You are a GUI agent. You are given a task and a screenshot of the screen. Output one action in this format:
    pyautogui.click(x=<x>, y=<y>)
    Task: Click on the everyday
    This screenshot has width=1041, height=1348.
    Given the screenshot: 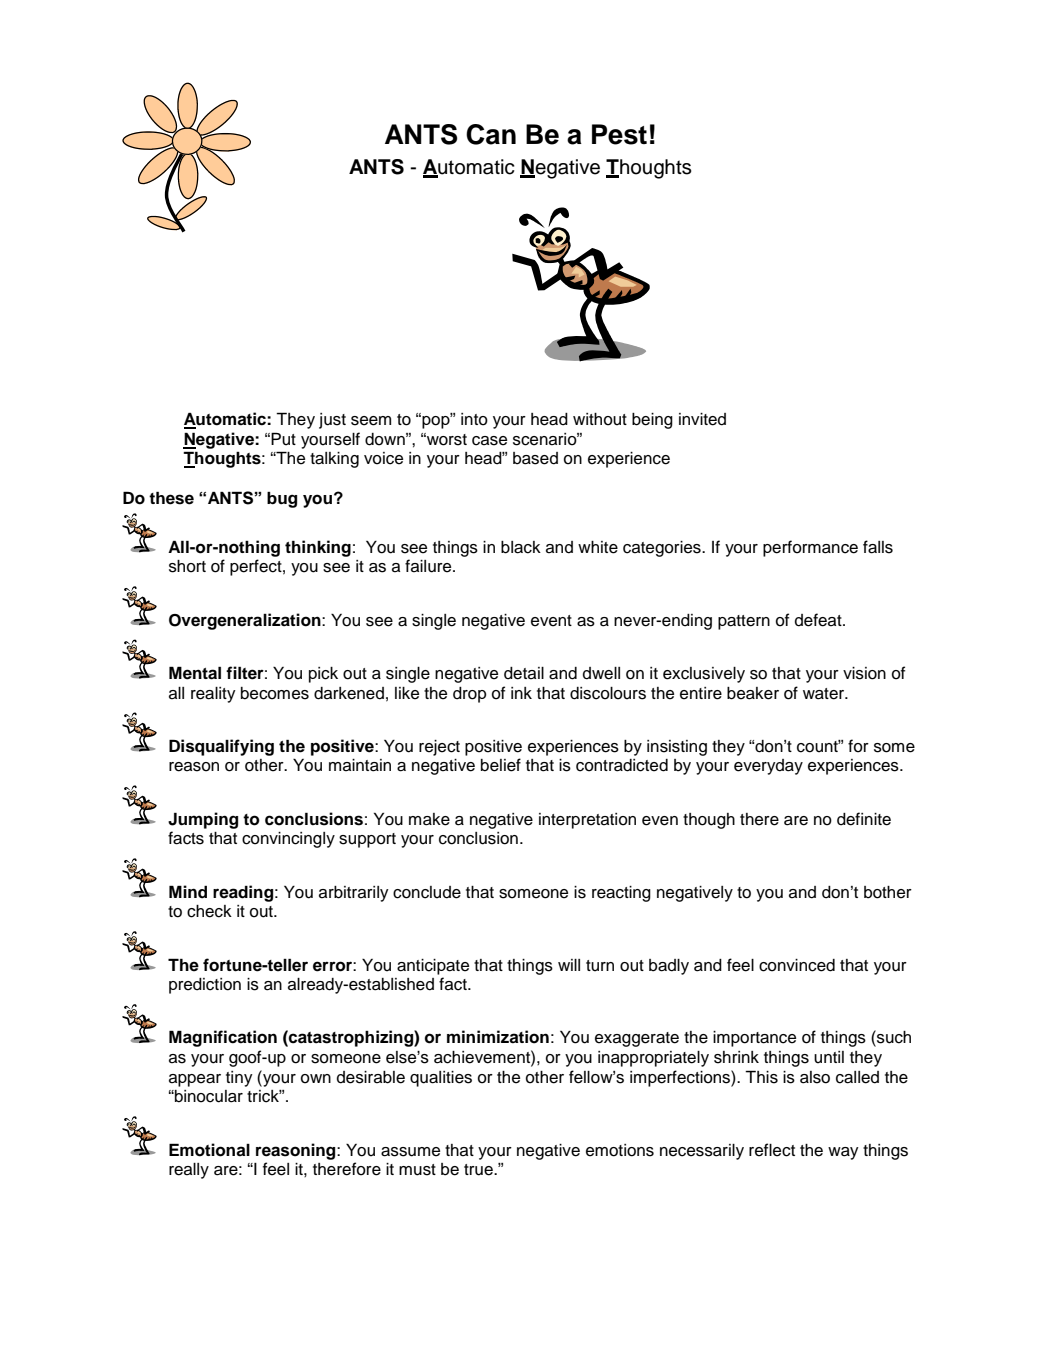 What is the action you would take?
    pyautogui.click(x=768, y=767)
